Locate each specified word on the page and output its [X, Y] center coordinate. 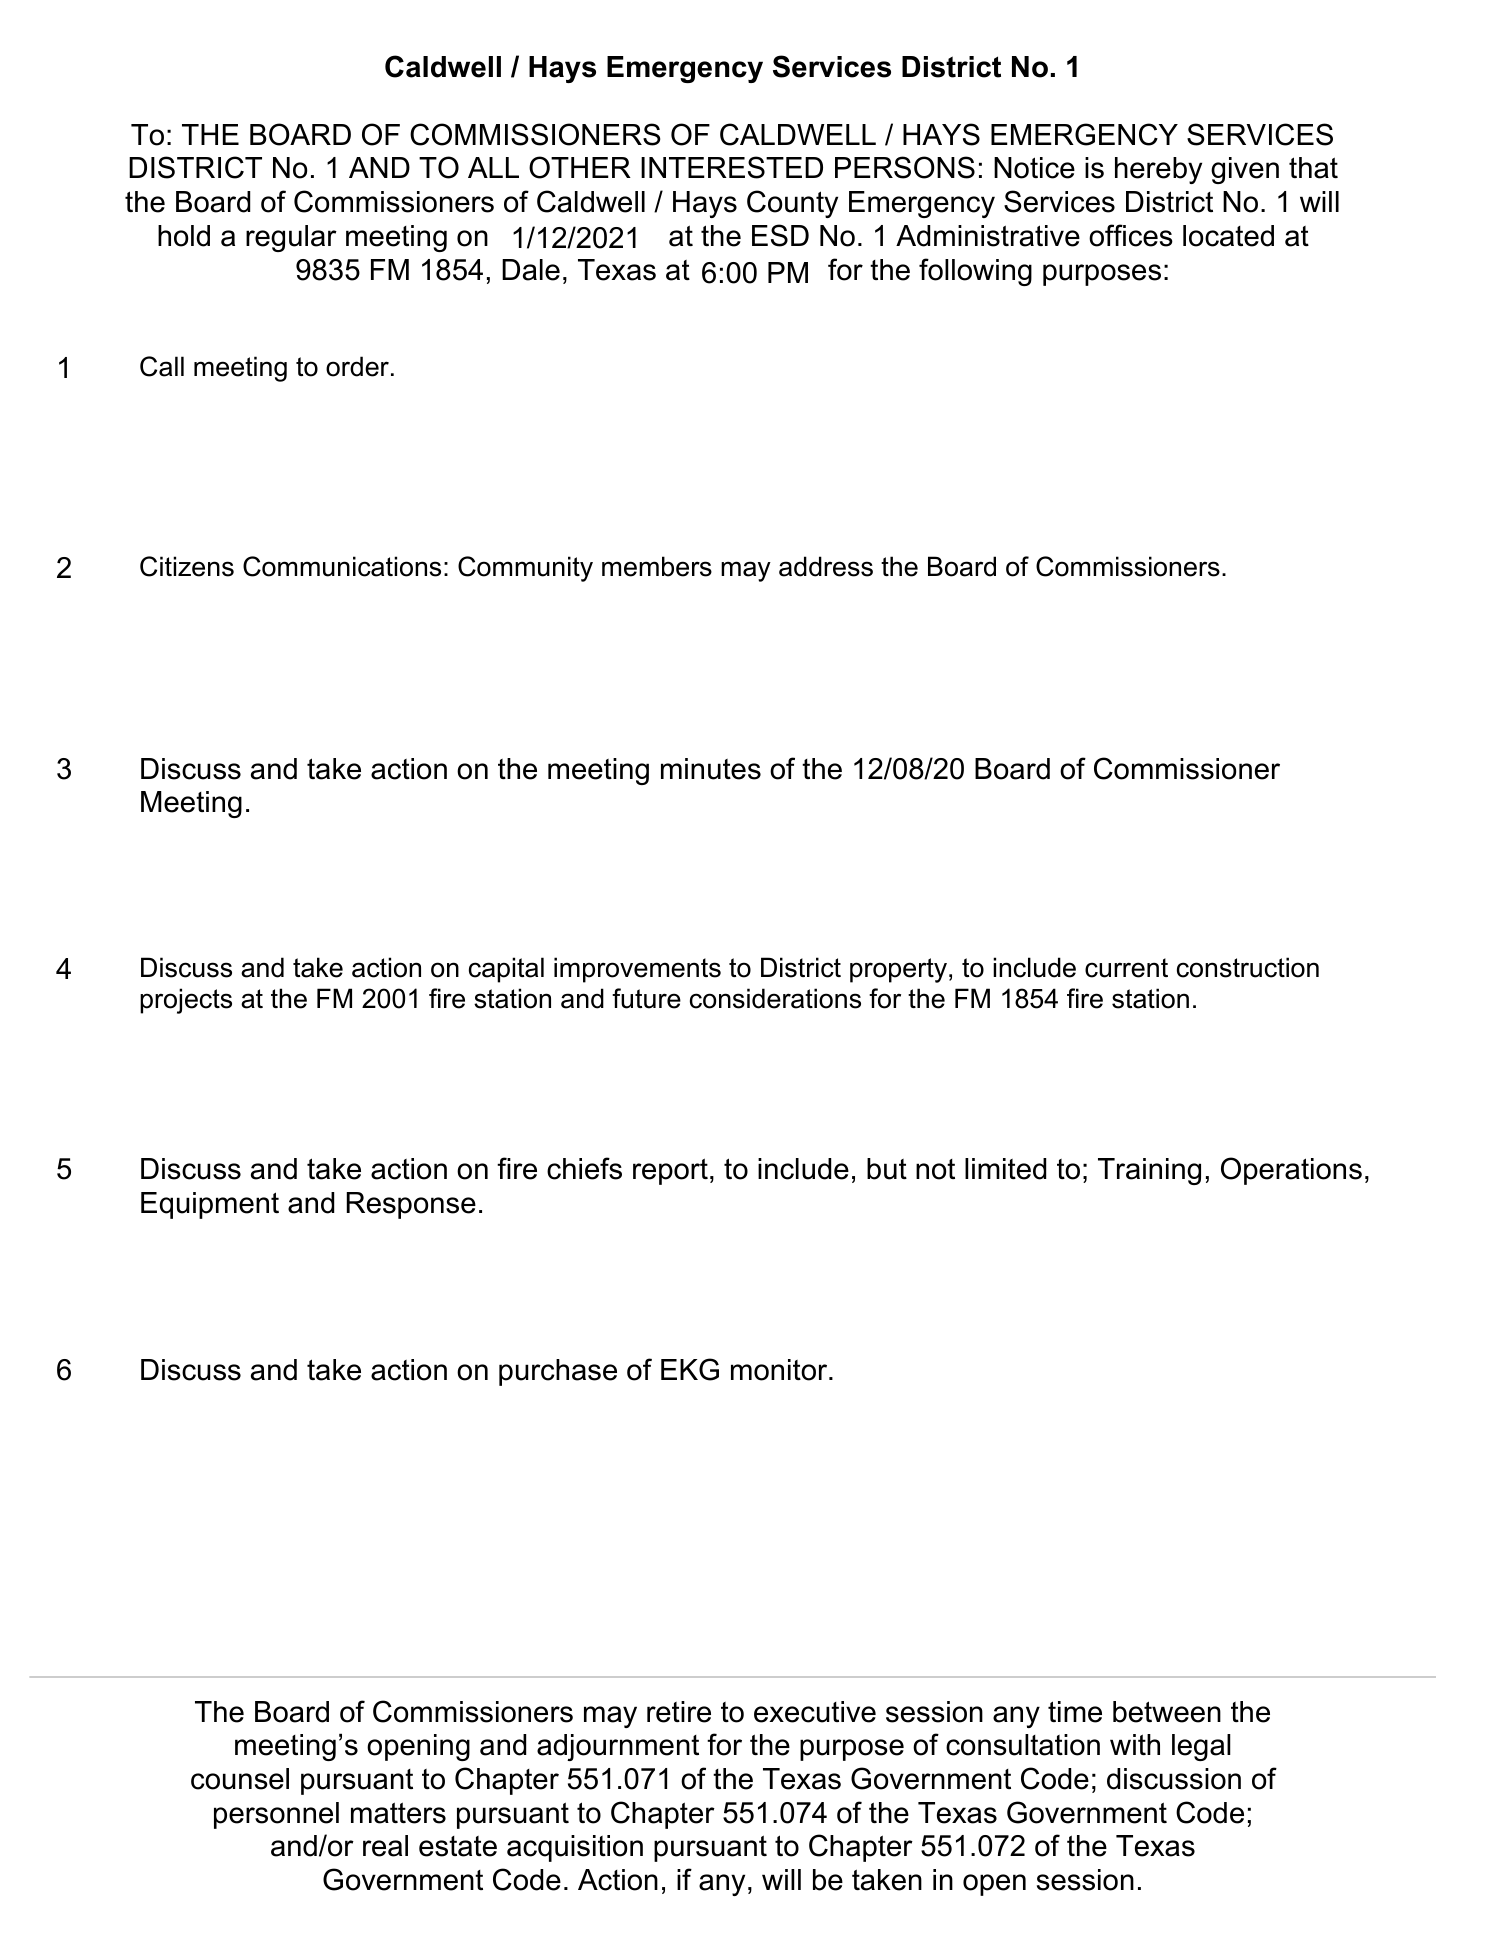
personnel [276, 1815]
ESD [780, 235]
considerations [775, 998]
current [1126, 968]
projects [186, 1001]
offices [1131, 235]
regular [291, 238]
